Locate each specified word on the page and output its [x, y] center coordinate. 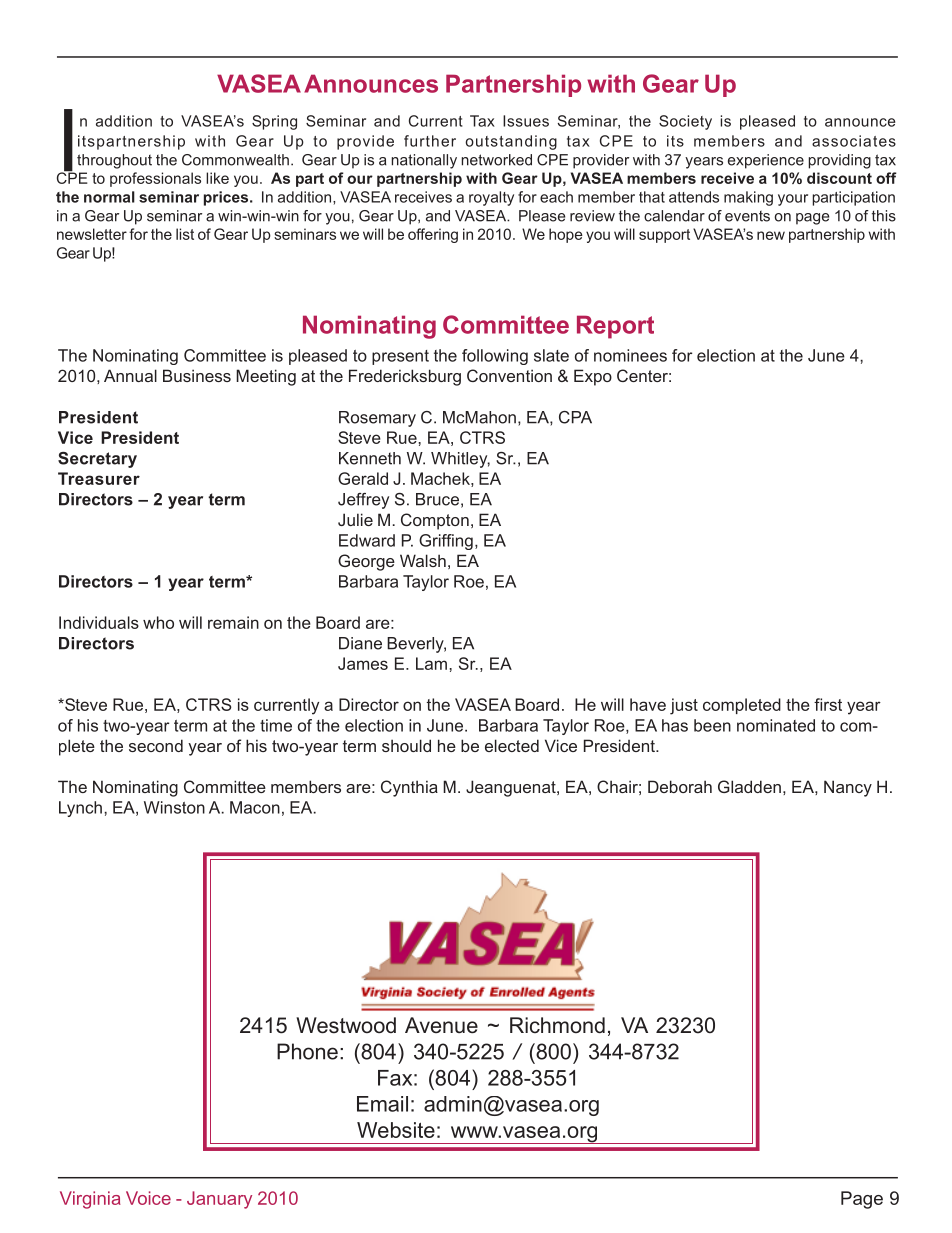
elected [512, 745]
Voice [148, 1198]
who [158, 622]
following [495, 357]
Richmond [557, 1025]
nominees [630, 355]
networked [496, 160]
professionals [155, 179]
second [156, 745]
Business [197, 375]
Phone [307, 1051]
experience [766, 161]
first [828, 704]
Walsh [423, 560]
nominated [776, 725]
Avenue [441, 1025]
